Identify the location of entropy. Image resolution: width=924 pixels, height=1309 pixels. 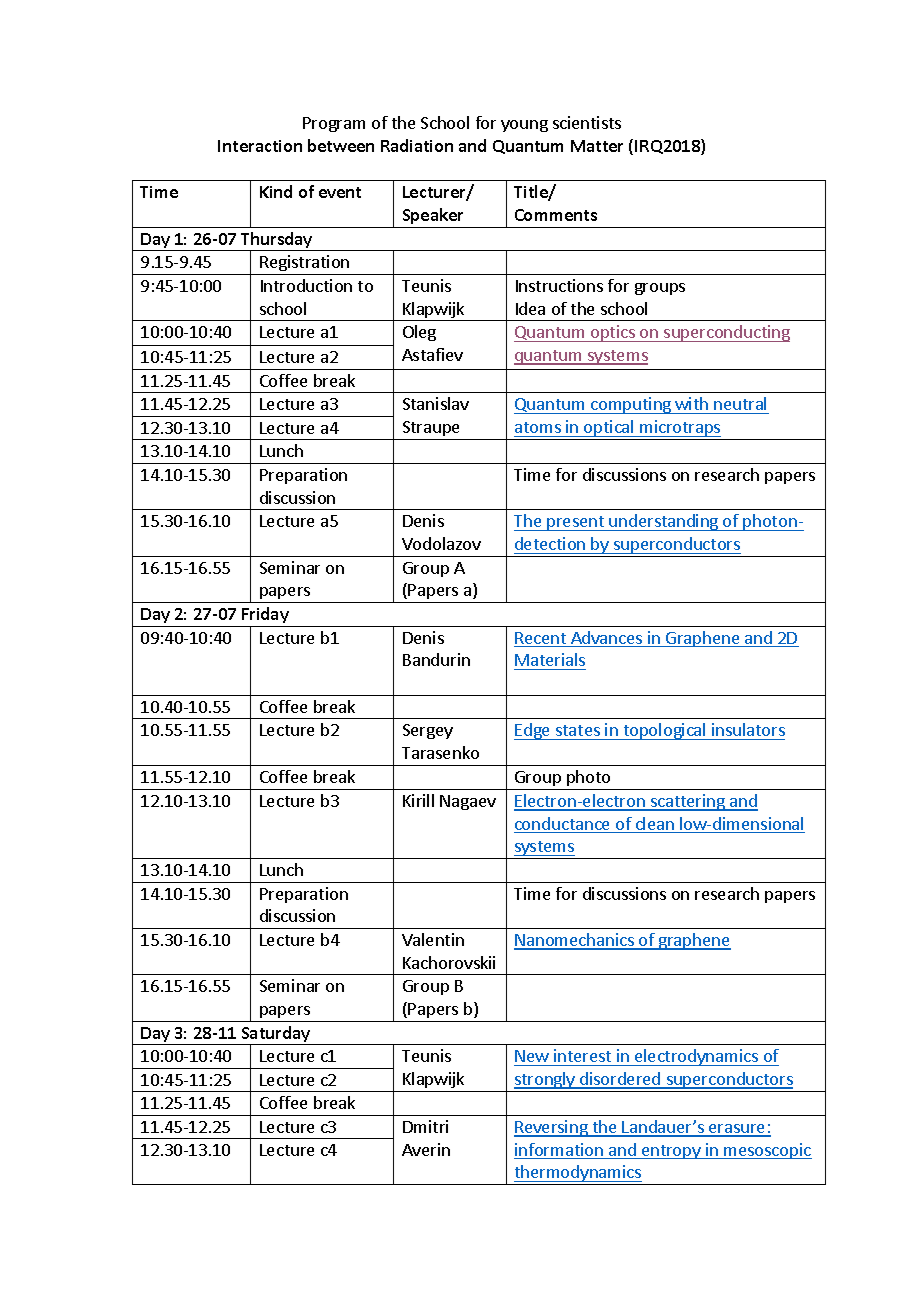
(671, 1152).
